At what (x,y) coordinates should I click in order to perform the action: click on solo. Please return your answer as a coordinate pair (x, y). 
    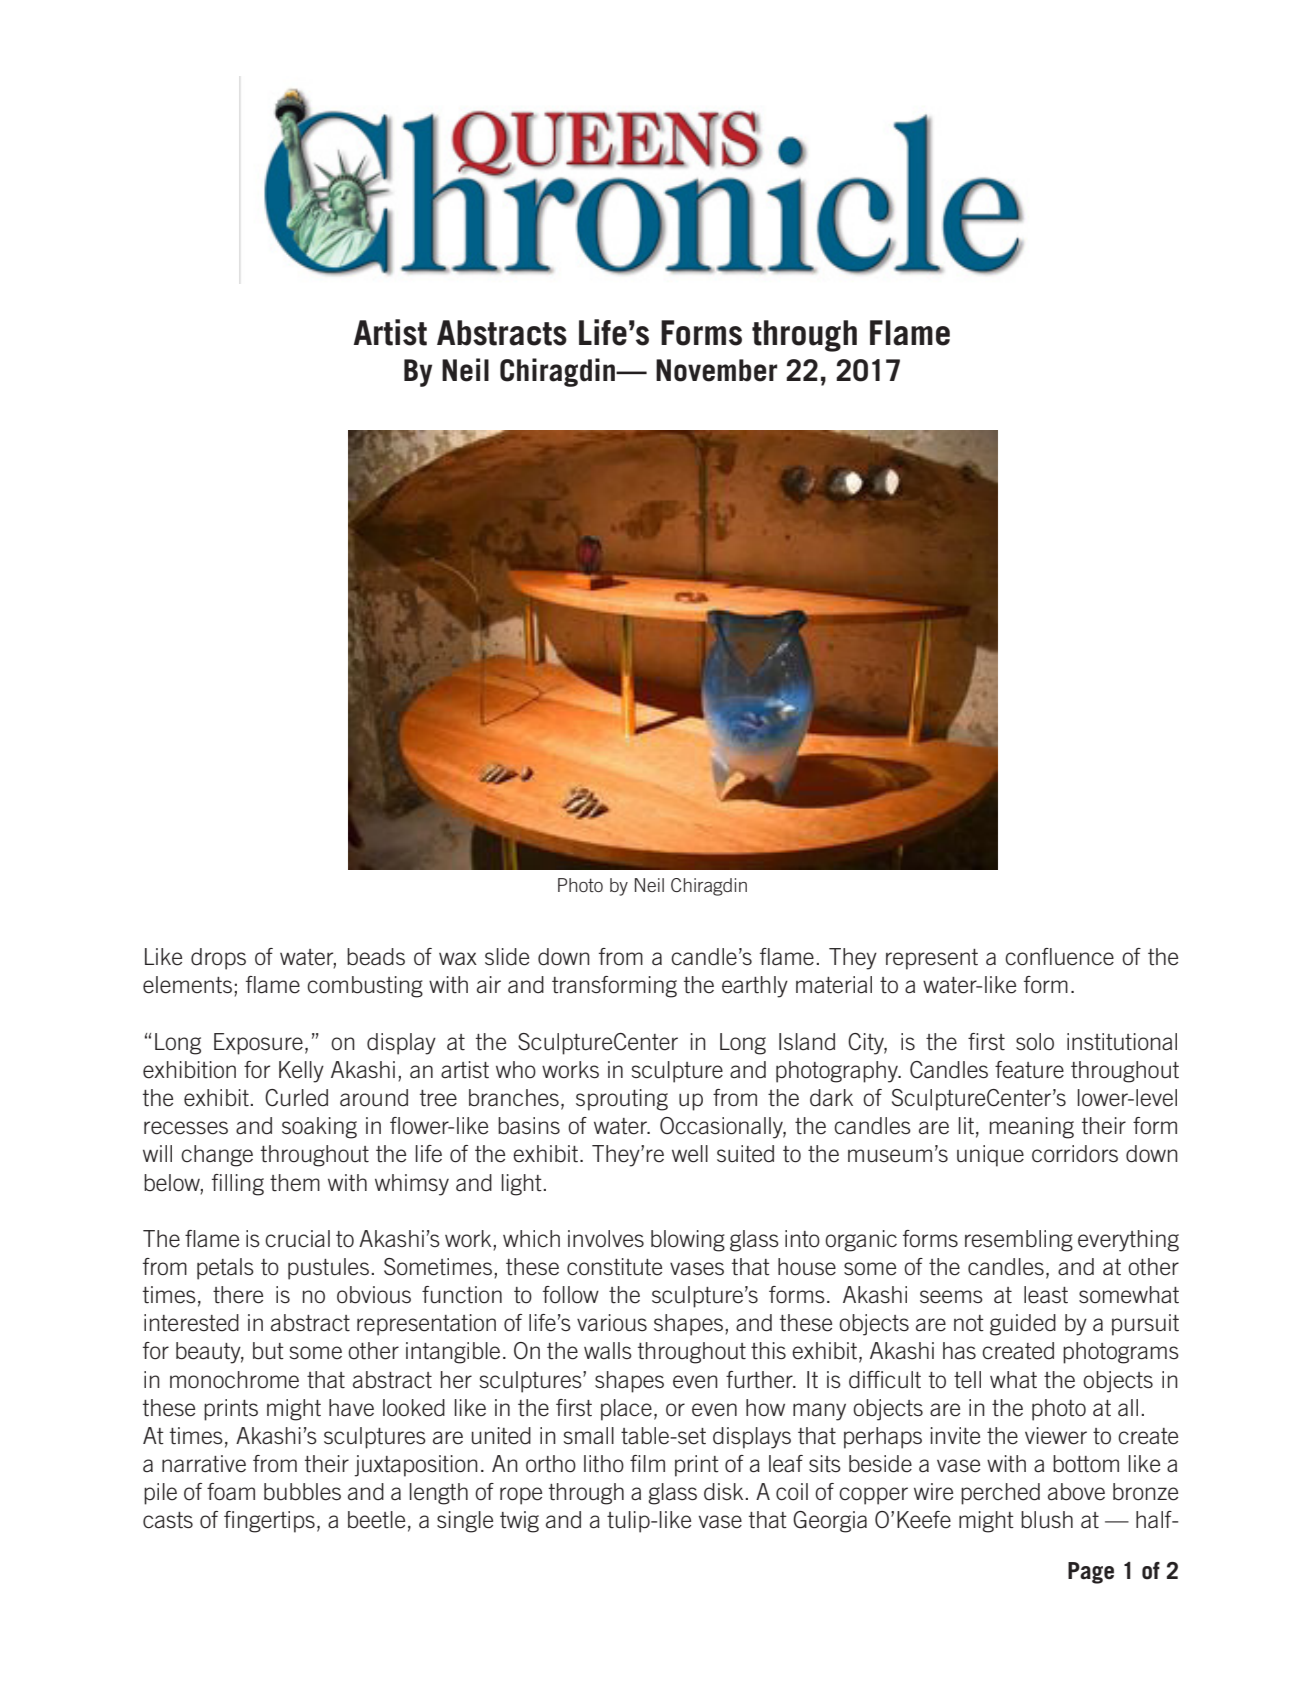
    Looking at the image, I should click on (1035, 1042).
